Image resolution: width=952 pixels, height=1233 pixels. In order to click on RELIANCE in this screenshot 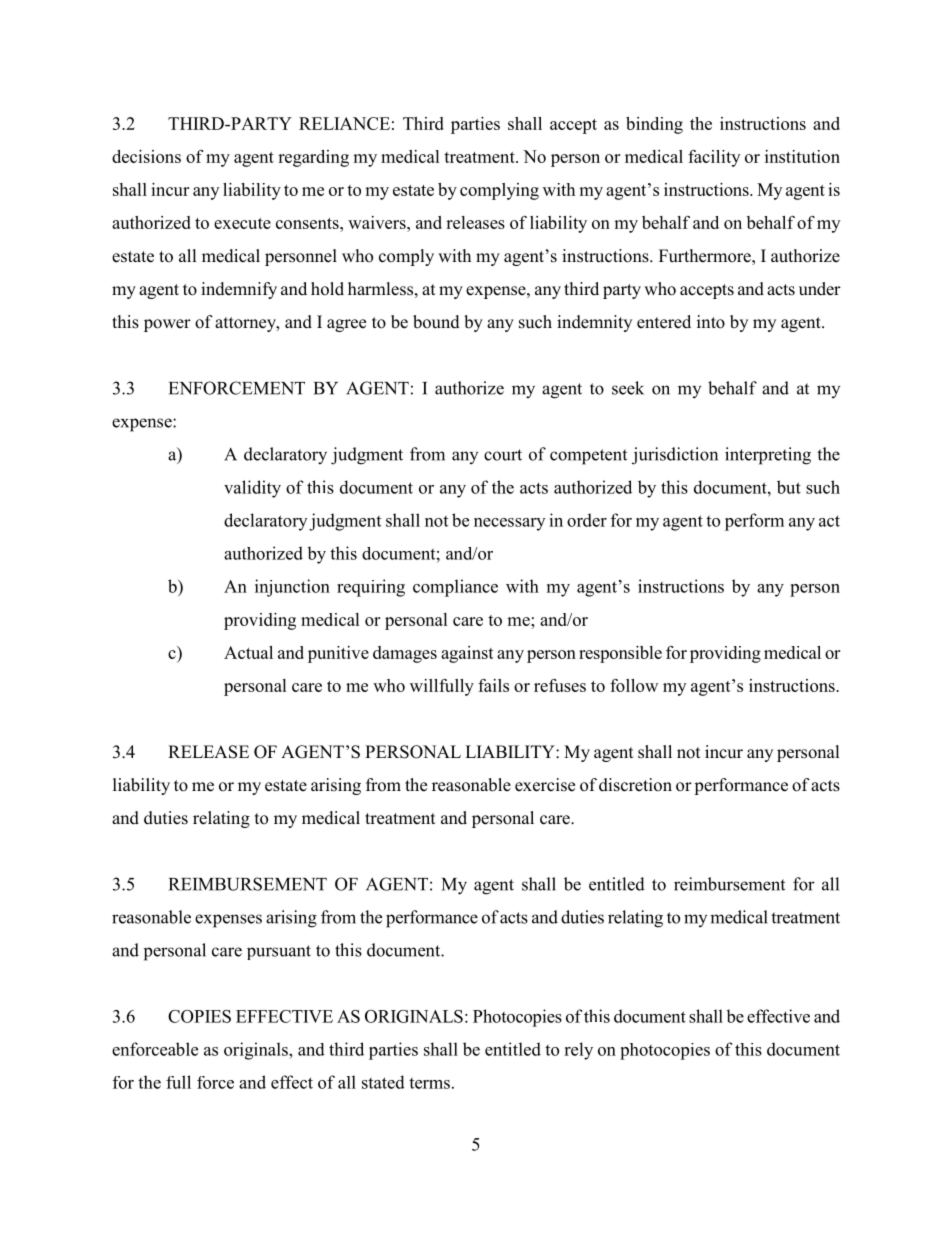, I will do `click(344, 123)`.
